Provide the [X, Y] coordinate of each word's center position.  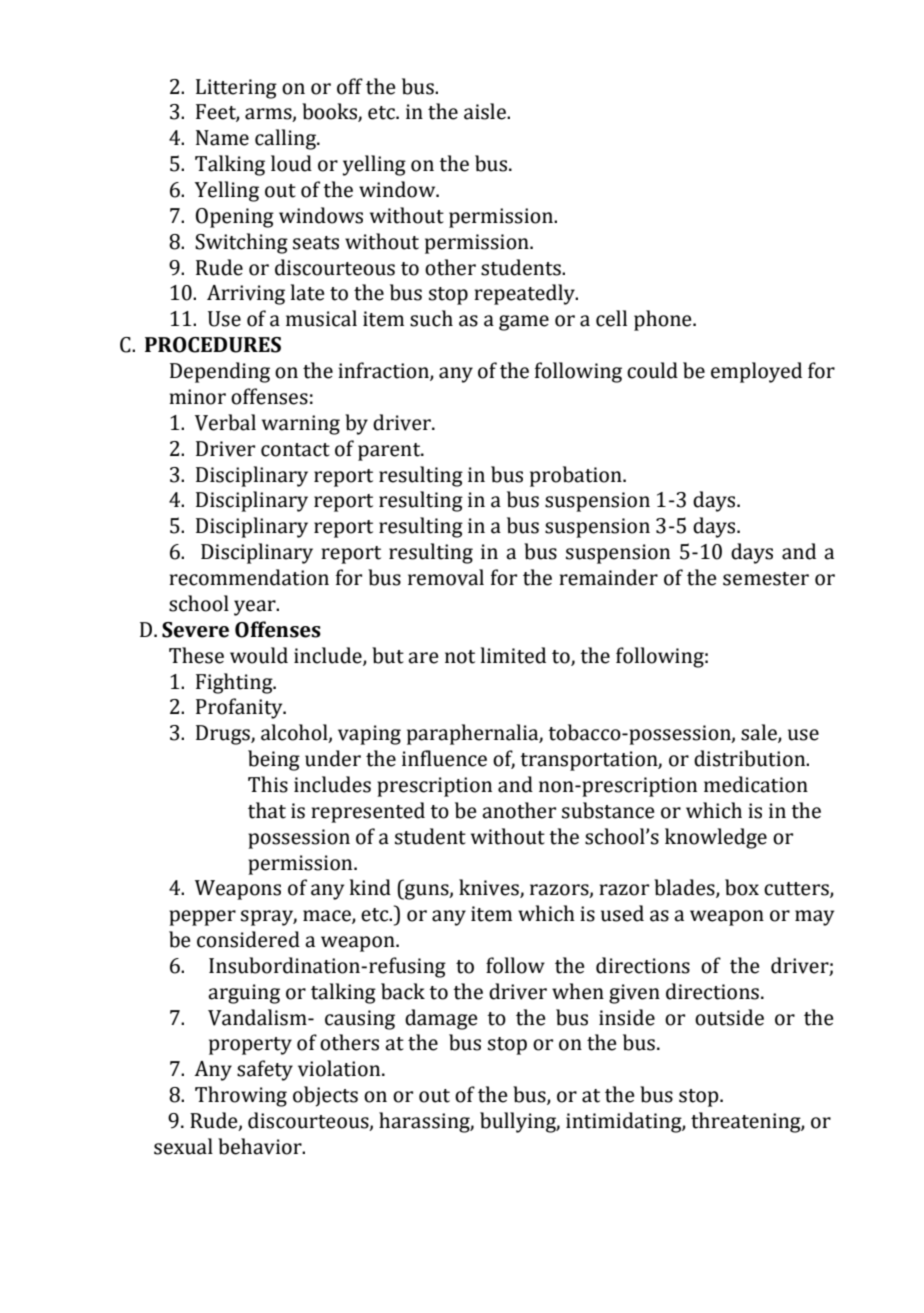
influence [444, 758]
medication [756, 784]
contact [295, 450]
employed [756, 372]
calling [287, 139]
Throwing [241, 1096]
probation [577, 476]
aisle [486, 111]
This [268, 784]
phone [664, 320]
